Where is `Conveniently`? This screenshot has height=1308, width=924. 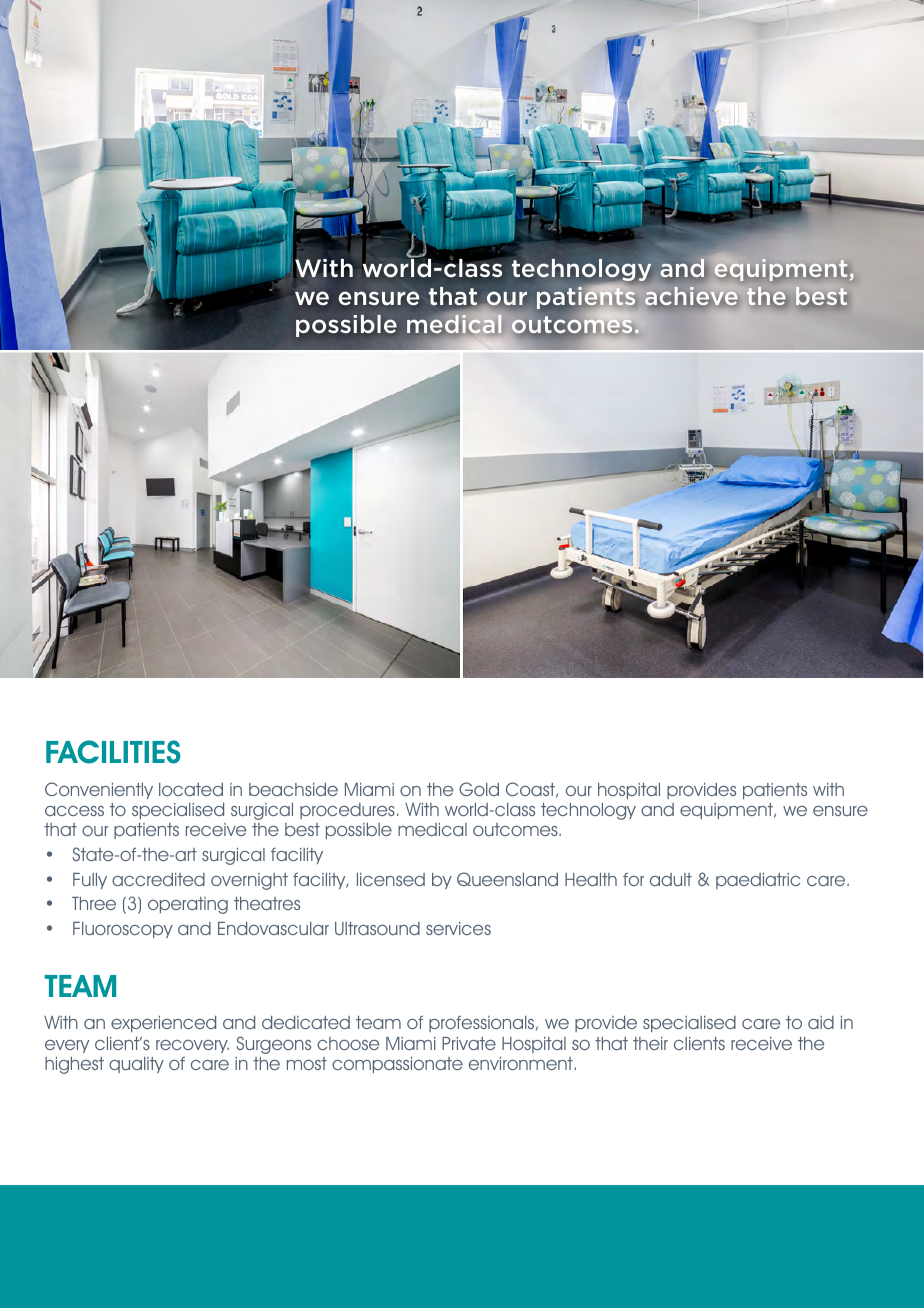
Conveniently is located at coordinates (99, 790).
